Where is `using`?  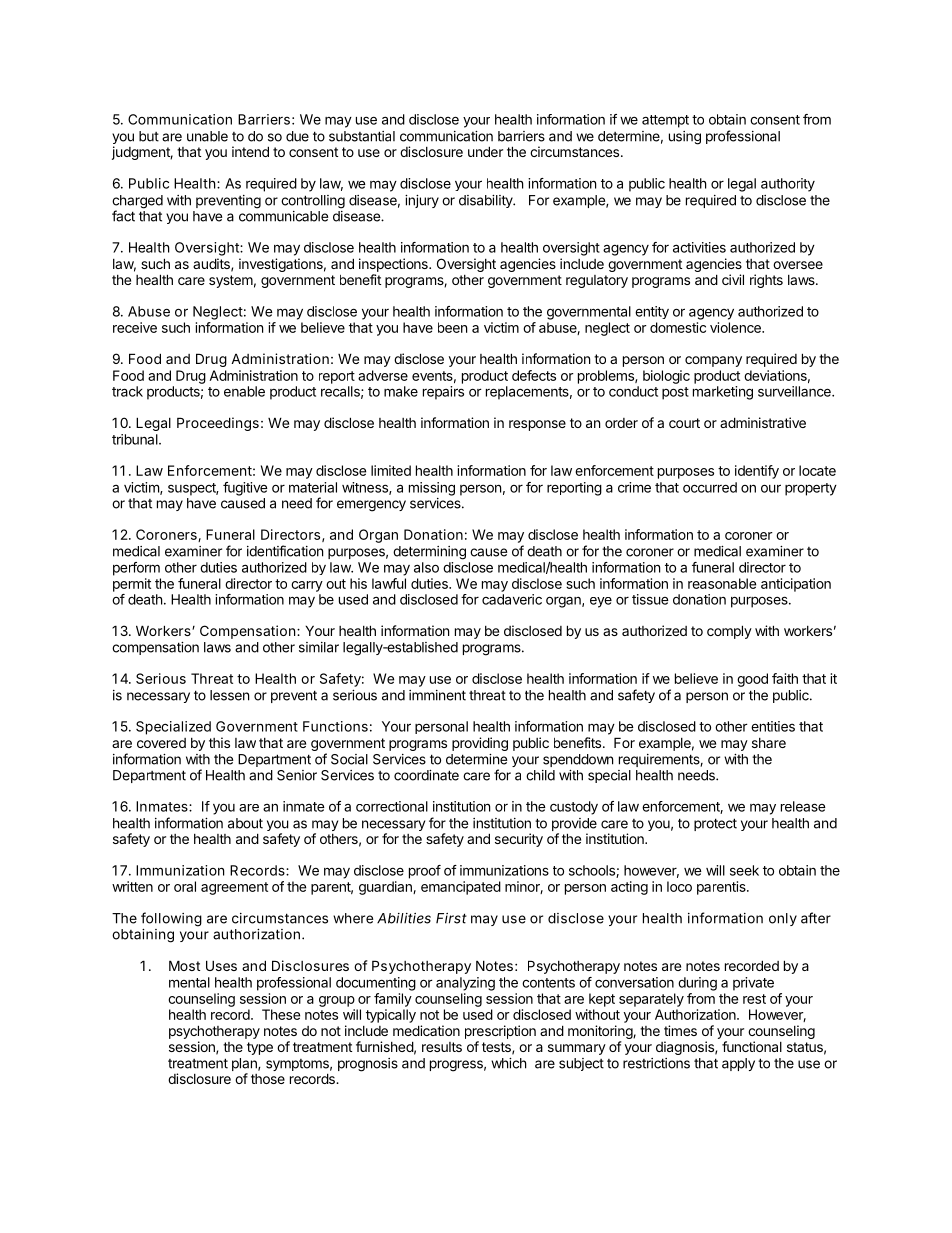
using is located at coordinates (685, 138).
